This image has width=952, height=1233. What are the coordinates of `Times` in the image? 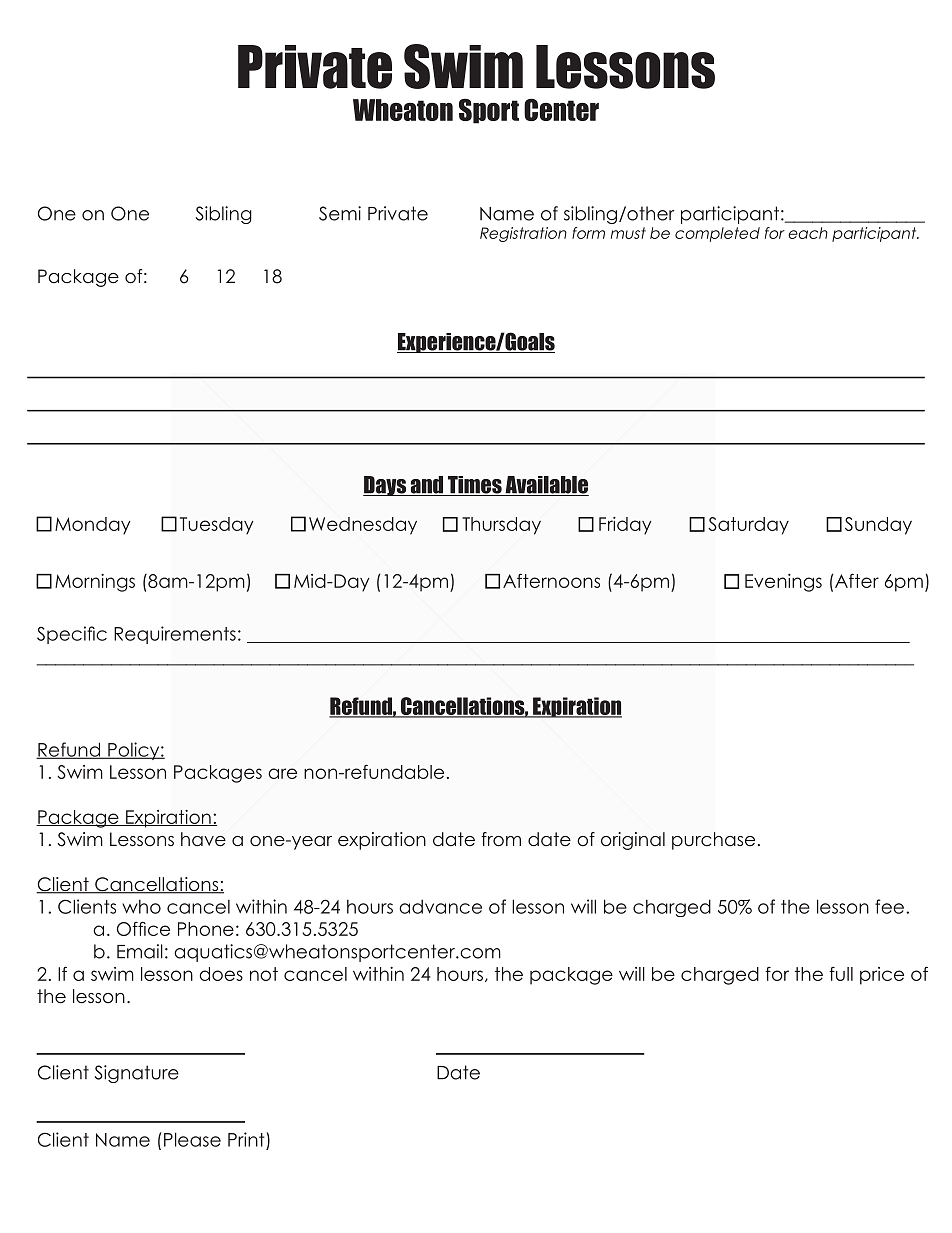 It's located at (474, 486).
